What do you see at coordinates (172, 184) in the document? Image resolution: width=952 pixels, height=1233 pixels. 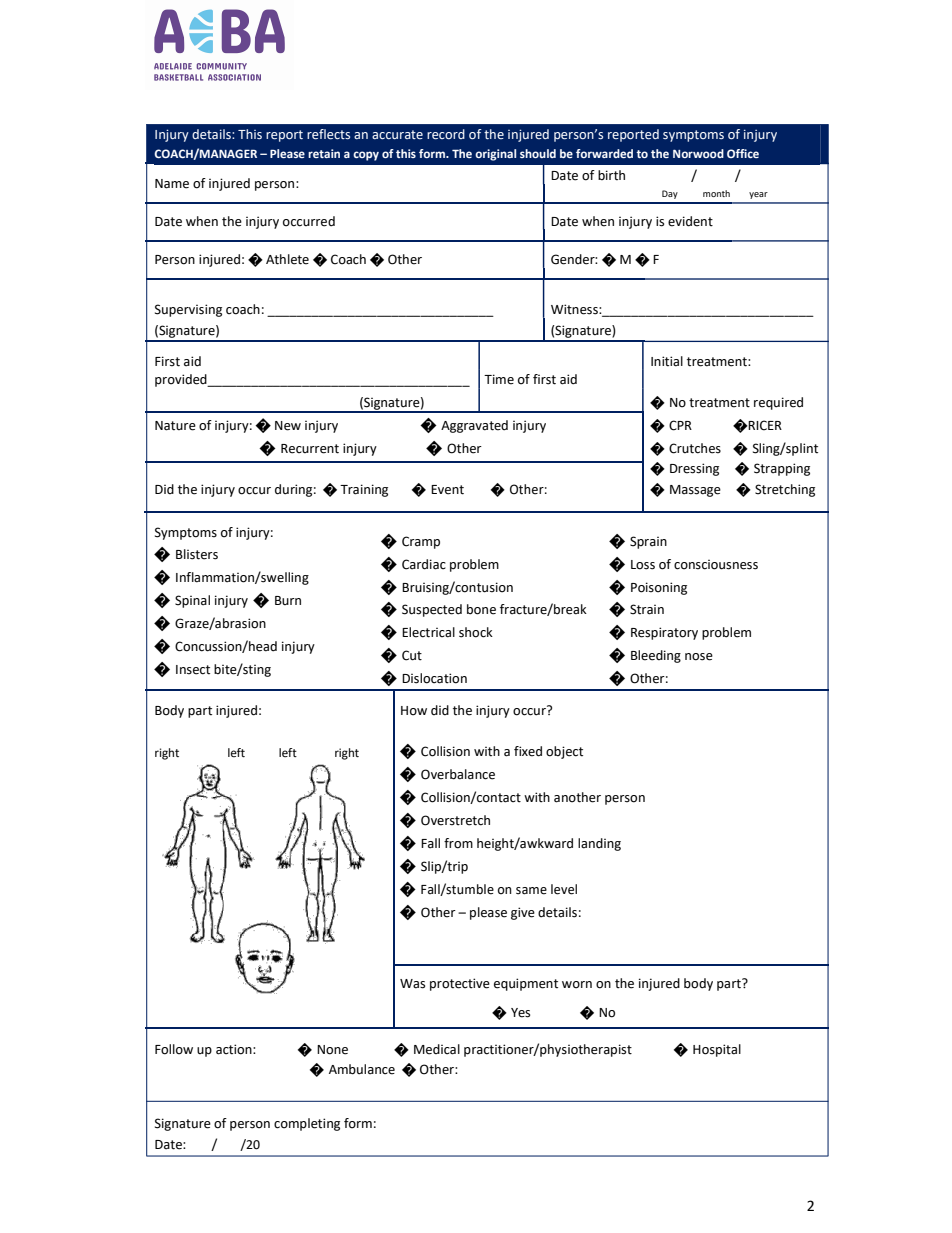 I see `Name` at bounding box center [172, 184].
